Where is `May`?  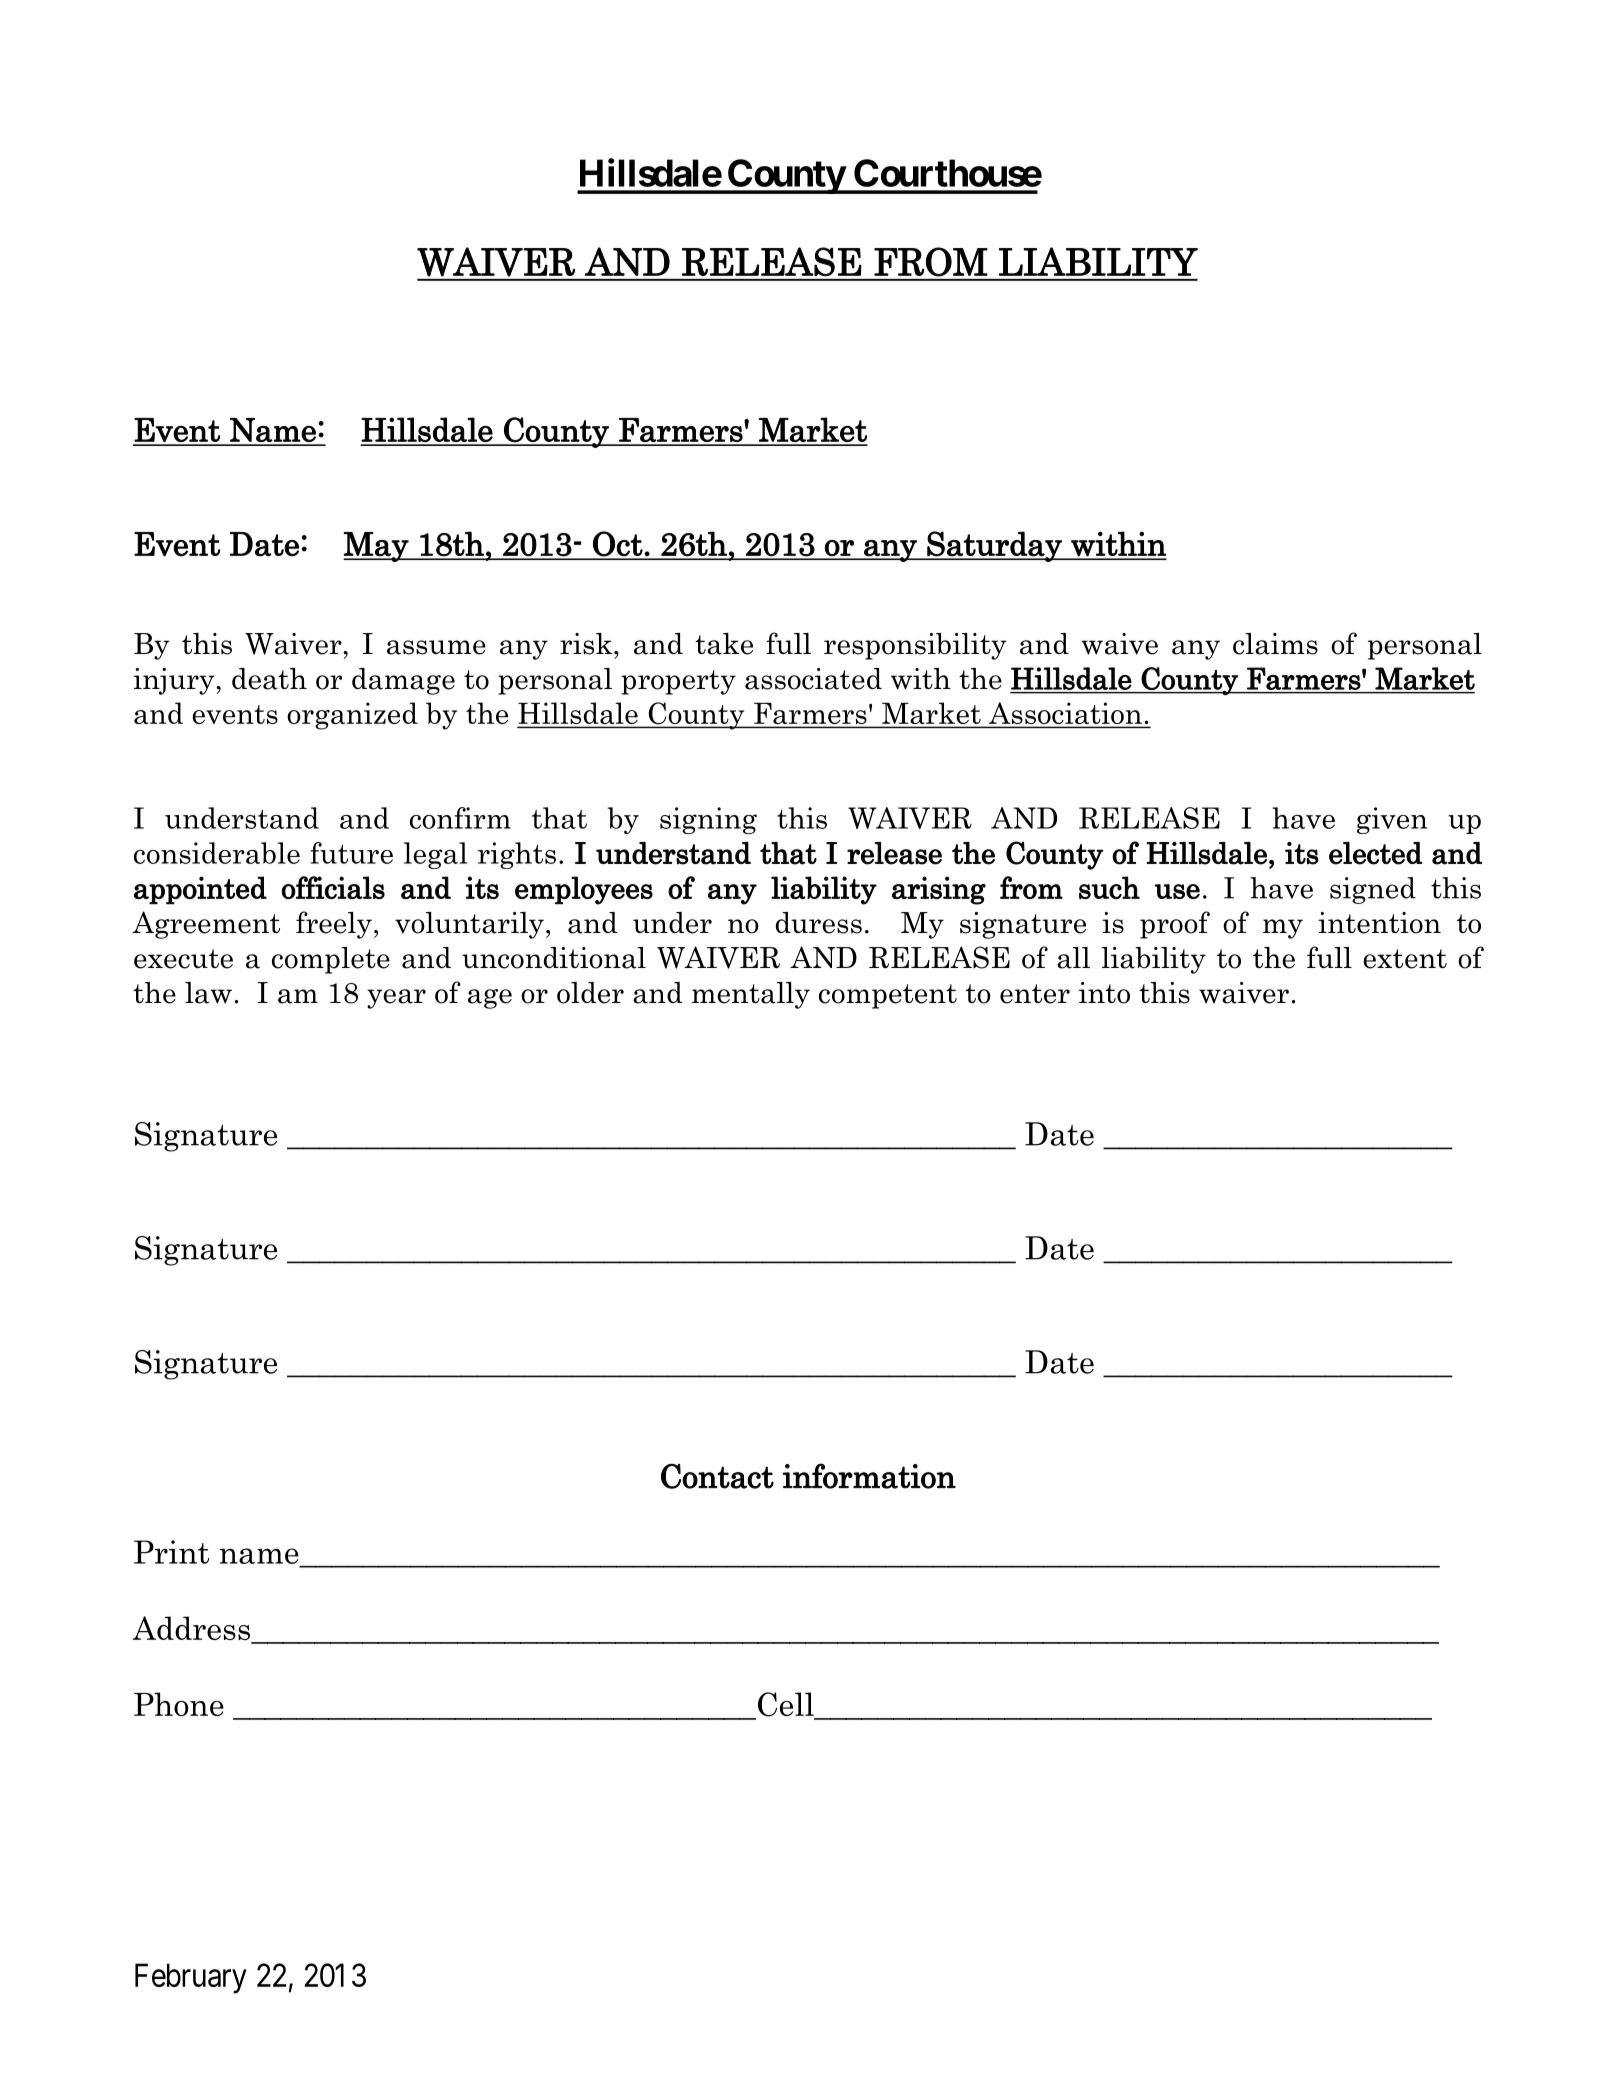
May is located at coordinates (377, 547).
